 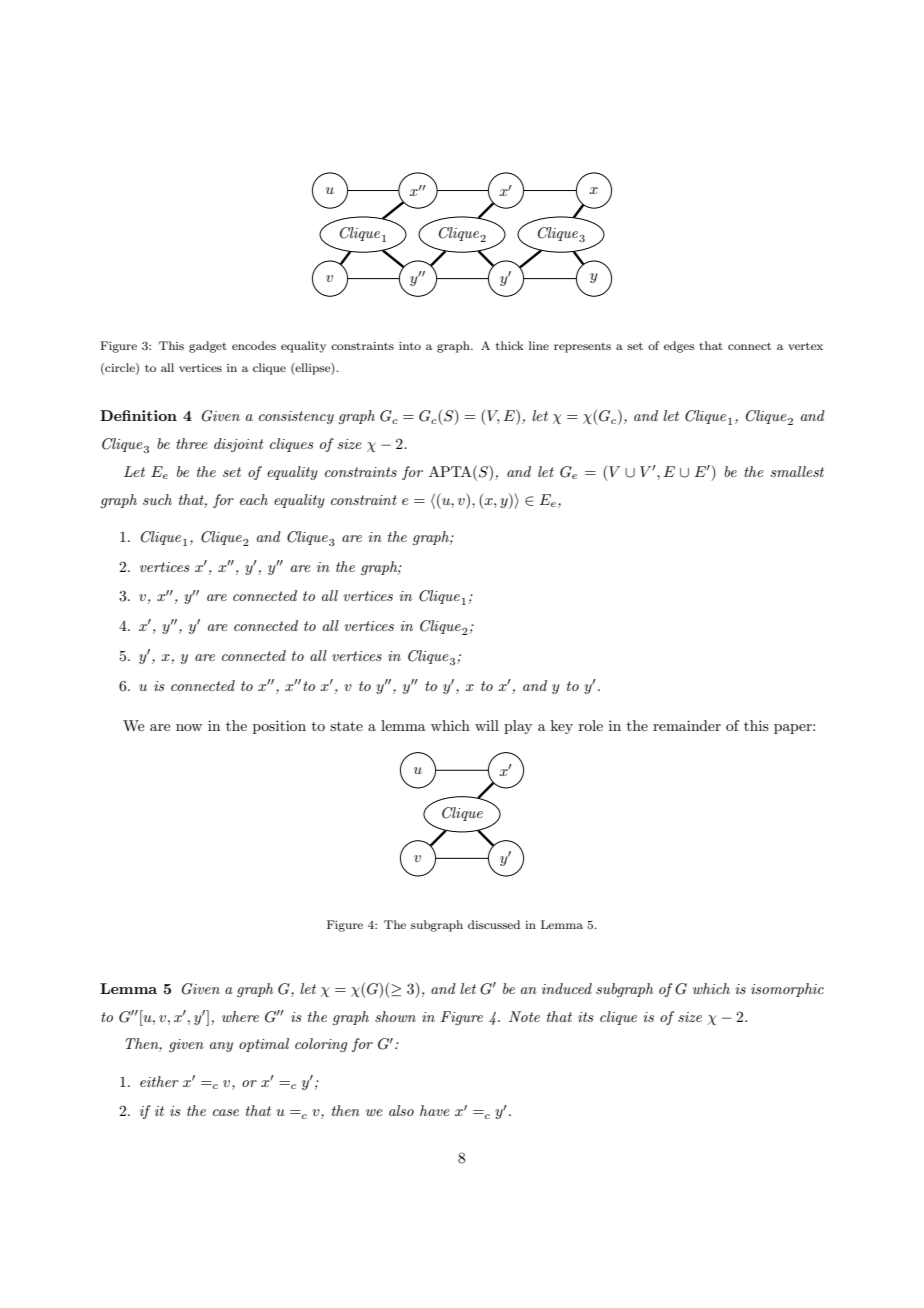 What do you see at coordinates (208, 347) in the screenshot?
I see `gadget` at bounding box center [208, 347].
